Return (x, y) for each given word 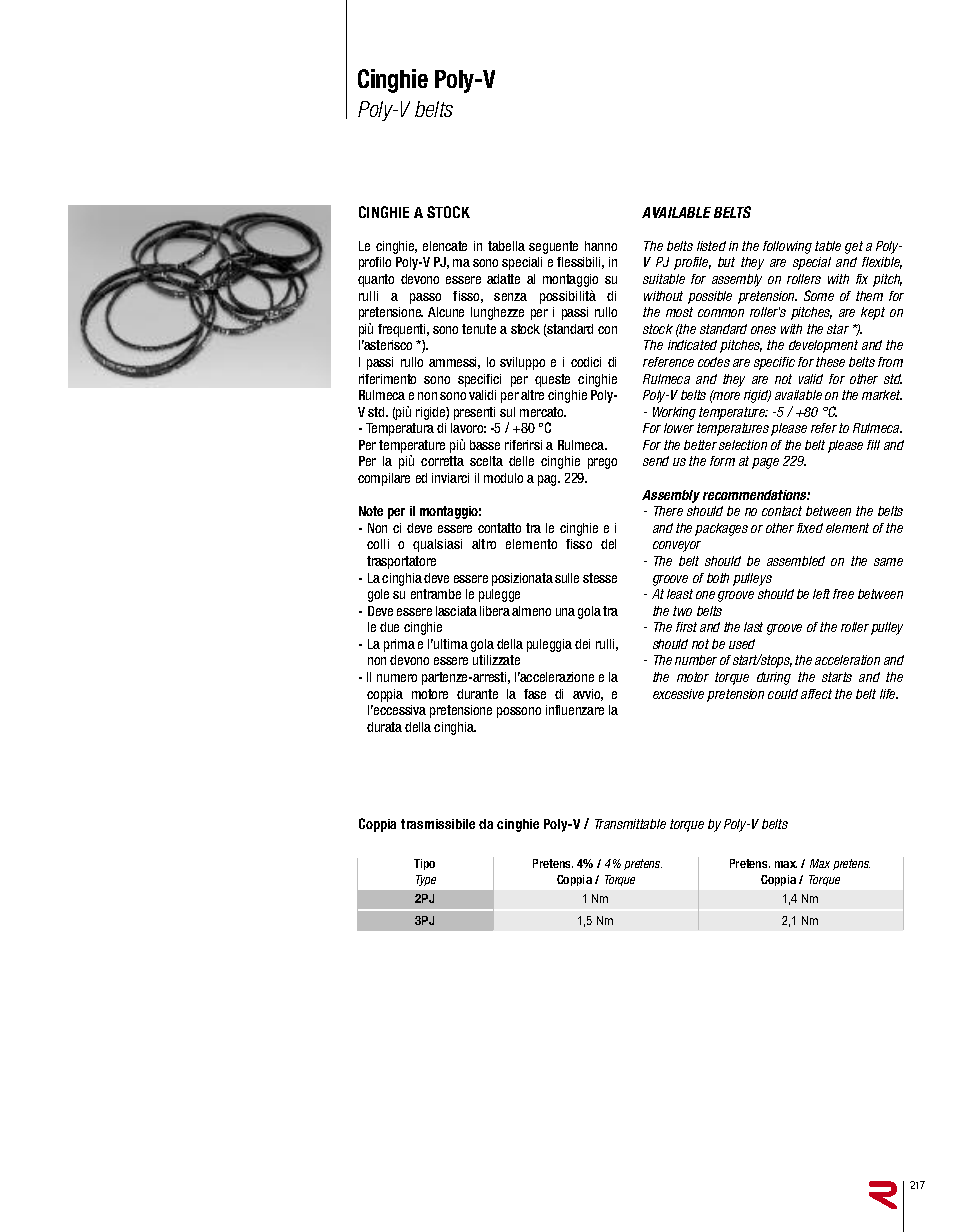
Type (426, 880)
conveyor (677, 546)
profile (692, 263)
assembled (796, 561)
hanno (601, 246)
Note (371, 511)
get (854, 247)
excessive (678, 694)
